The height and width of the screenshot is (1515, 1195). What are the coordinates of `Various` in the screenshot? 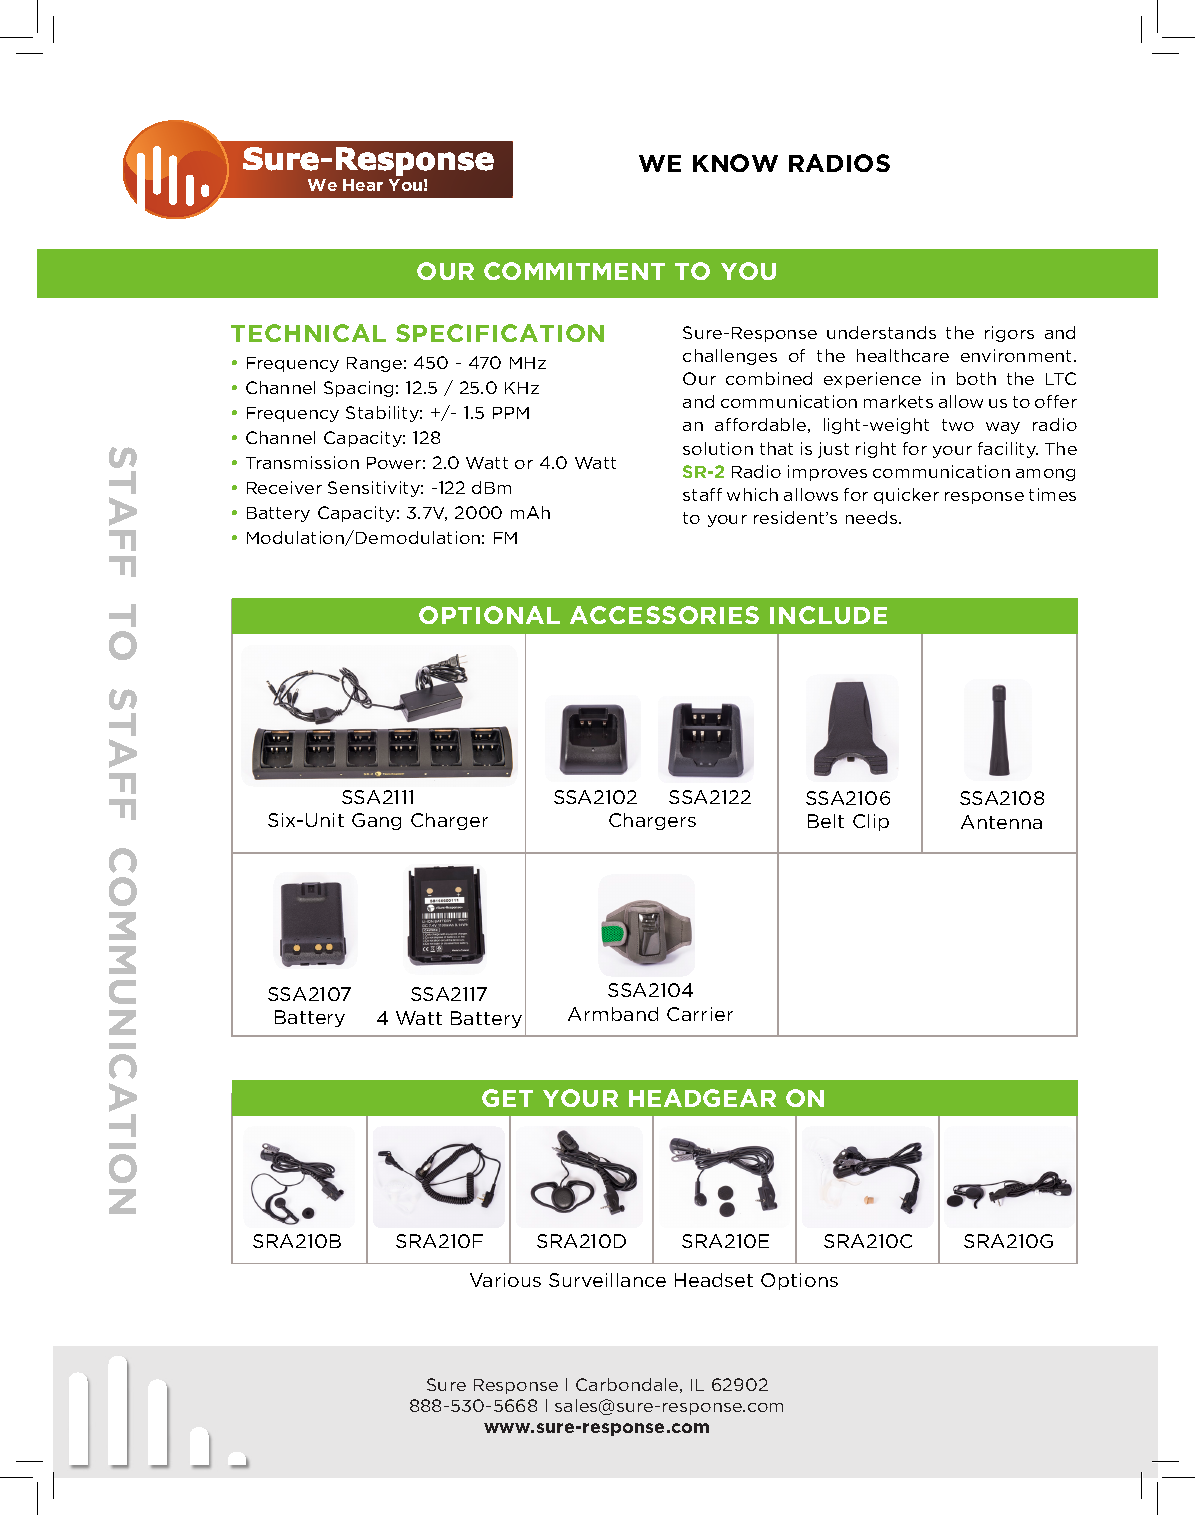 It's located at (505, 1280).
